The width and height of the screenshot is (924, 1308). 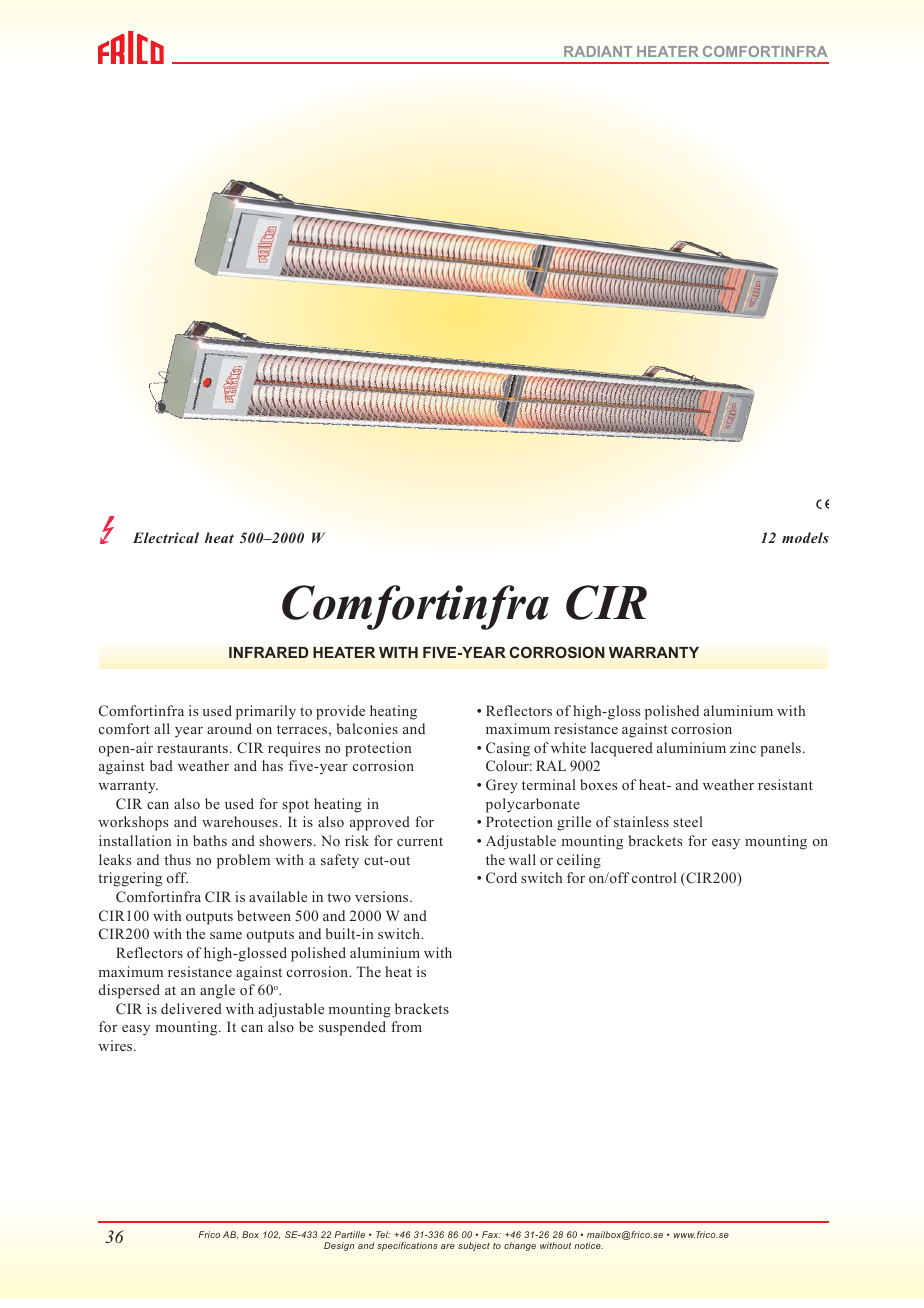 I want to click on steel, so click(x=688, y=821).
